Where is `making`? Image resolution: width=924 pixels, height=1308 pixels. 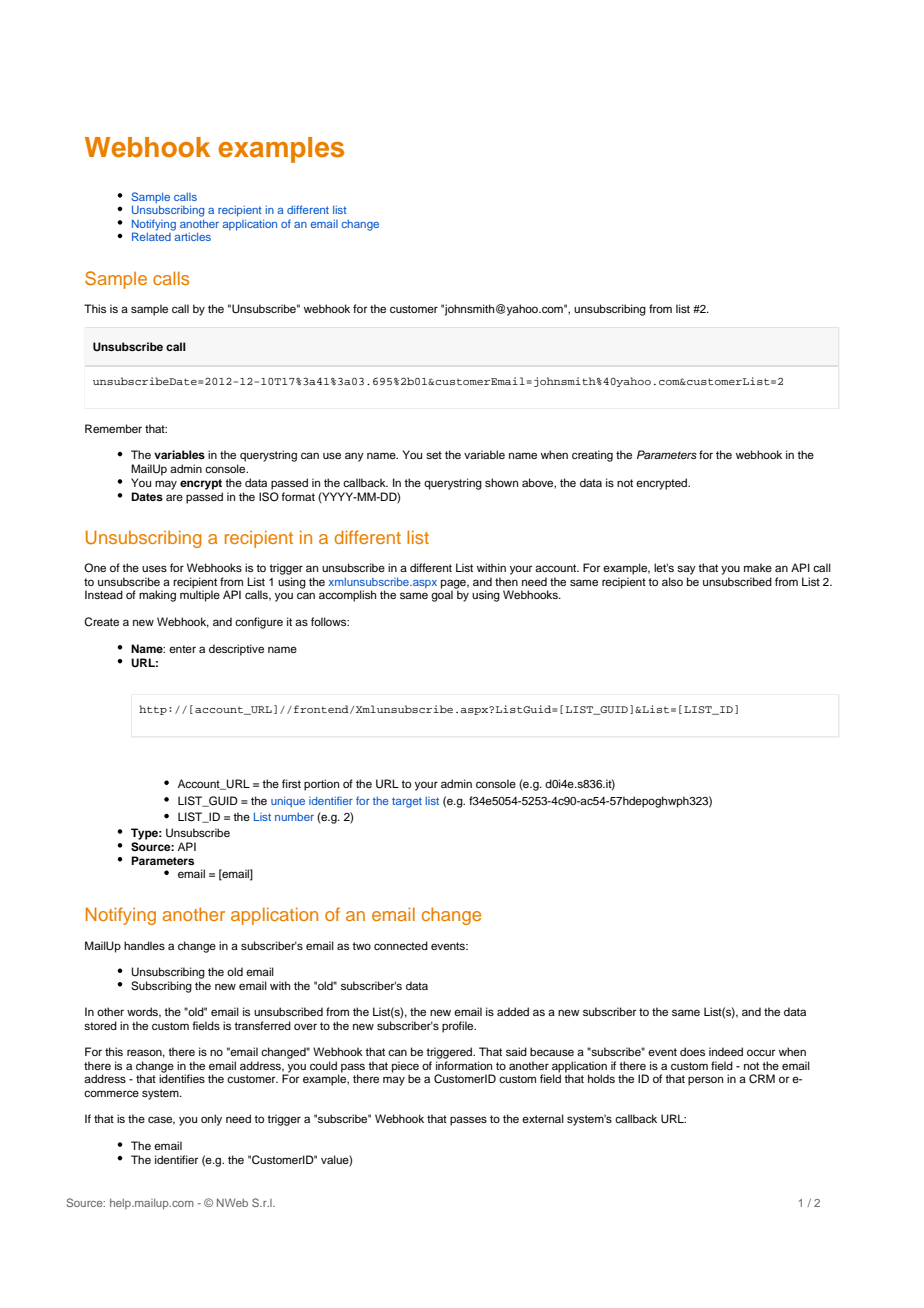 making is located at coordinates (157, 596).
